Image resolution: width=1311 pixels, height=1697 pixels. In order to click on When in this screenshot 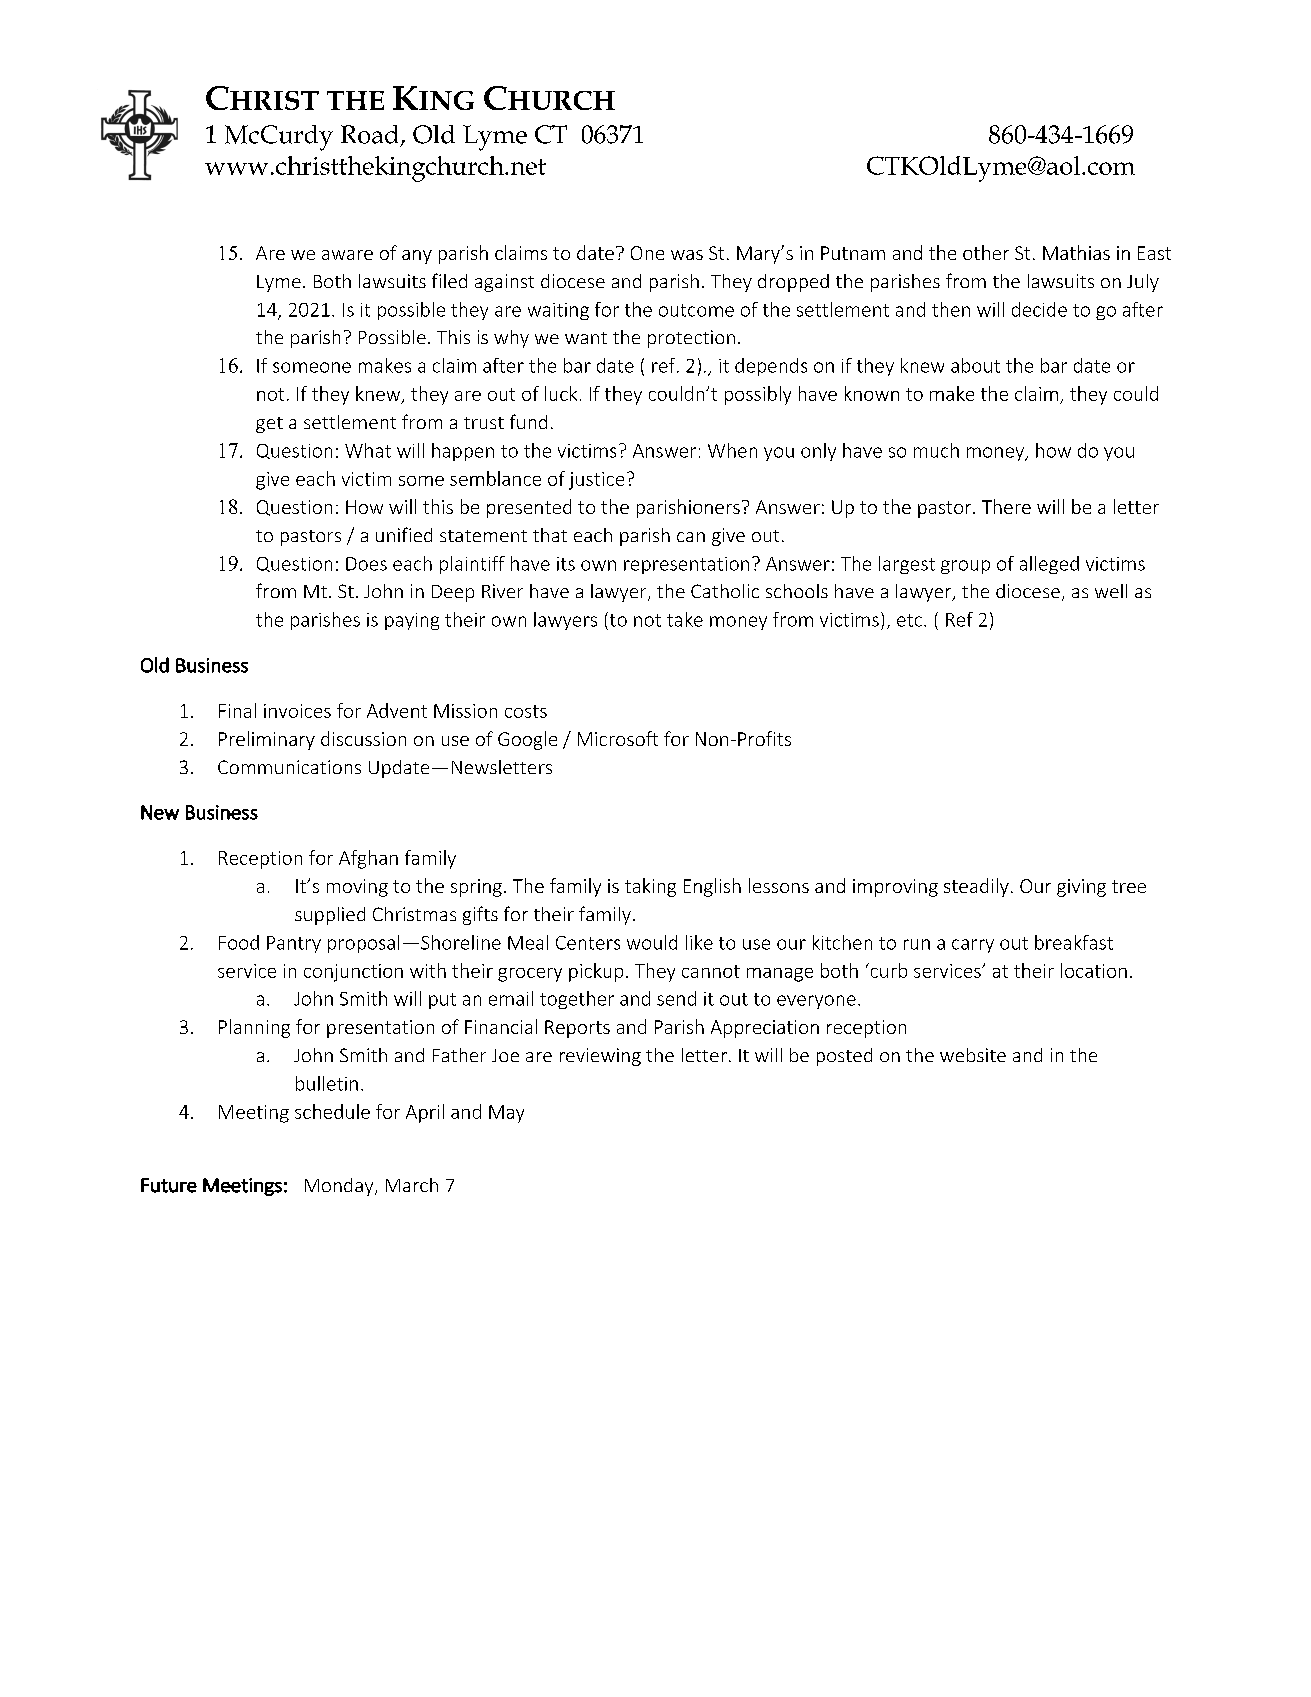, I will do `click(732, 450)`.
